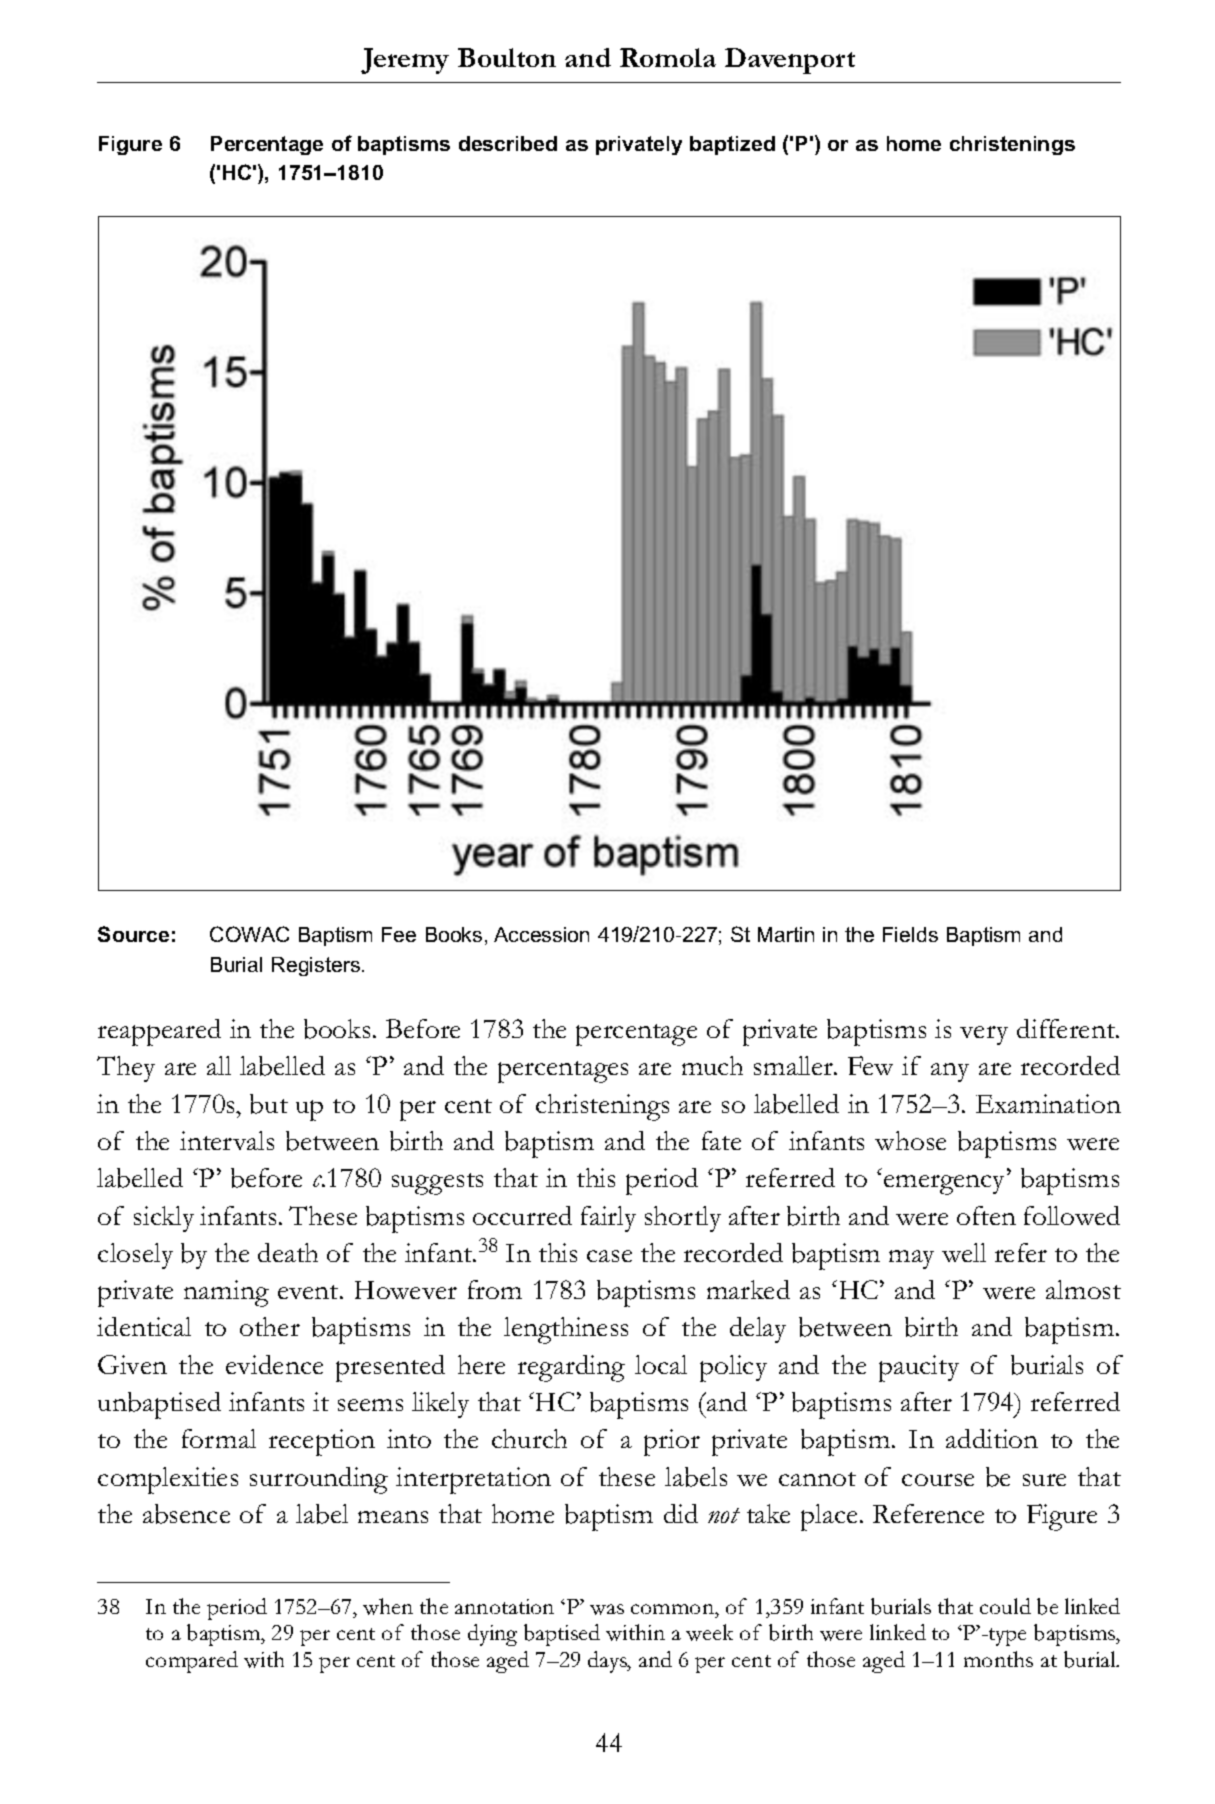 The height and width of the screenshot is (1804, 1215). Describe the element at coordinates (133, 934) in the screenshot. I see `Source` at that location.
